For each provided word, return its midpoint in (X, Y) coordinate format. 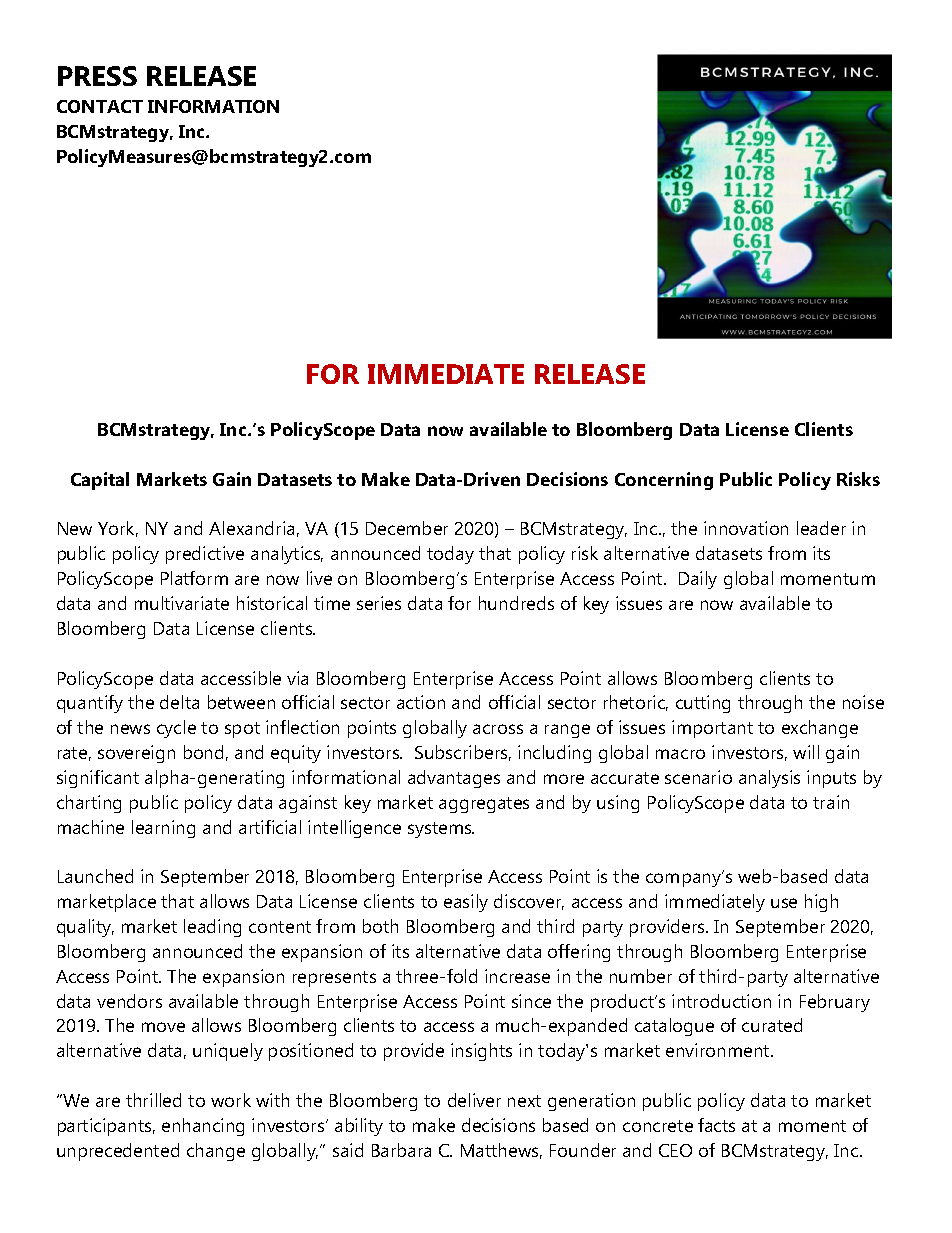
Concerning (664, 481)
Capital (100, 481)
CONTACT (100, 106)
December (407, 528)
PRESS (97, 76)
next (524, 1101)
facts (716, 1125)
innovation (746, 528)
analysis (769, 779)
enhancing (203, 1127)
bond (203, 752)
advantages (454, 779)
